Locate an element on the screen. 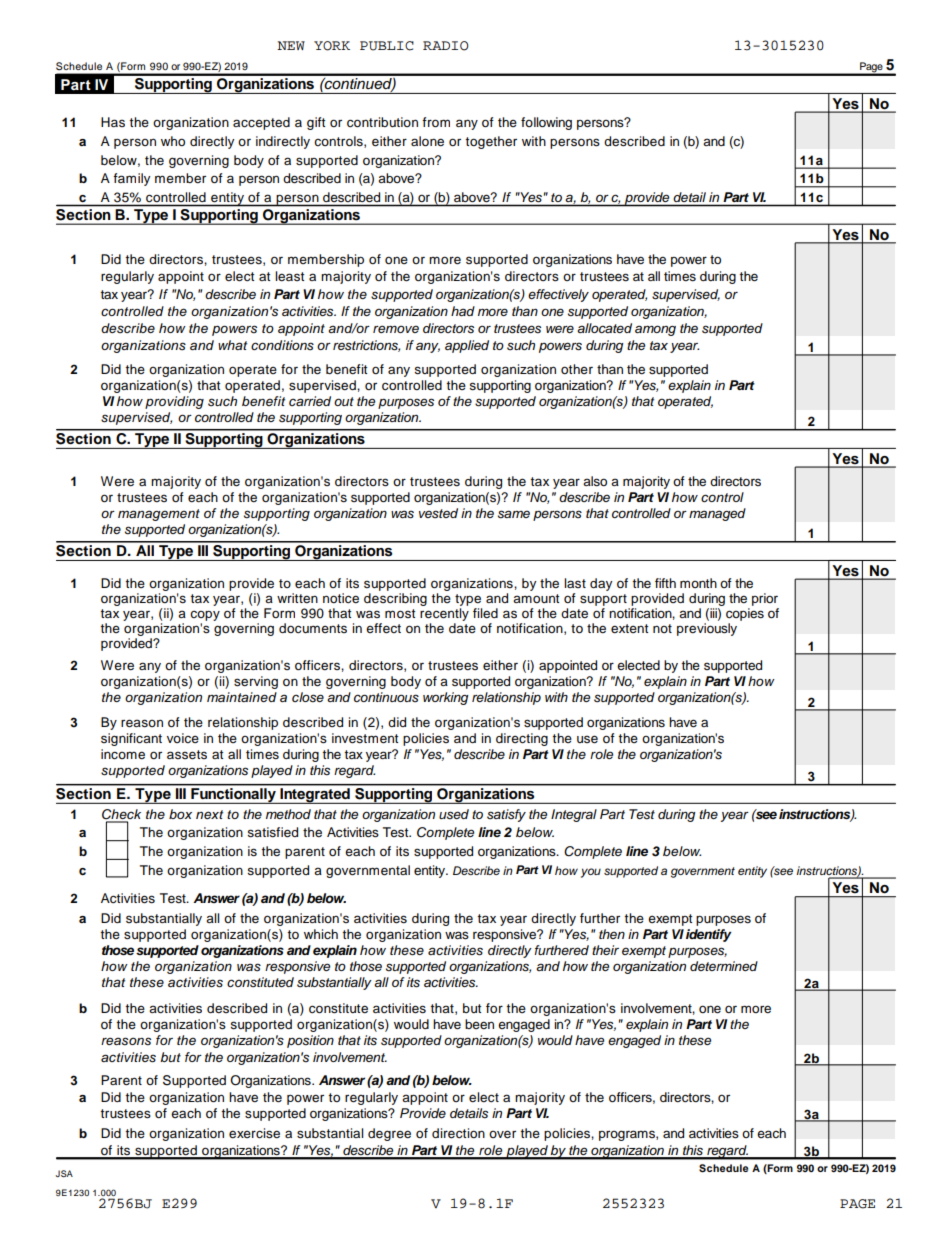  following is located at coordinates (546, 123).
